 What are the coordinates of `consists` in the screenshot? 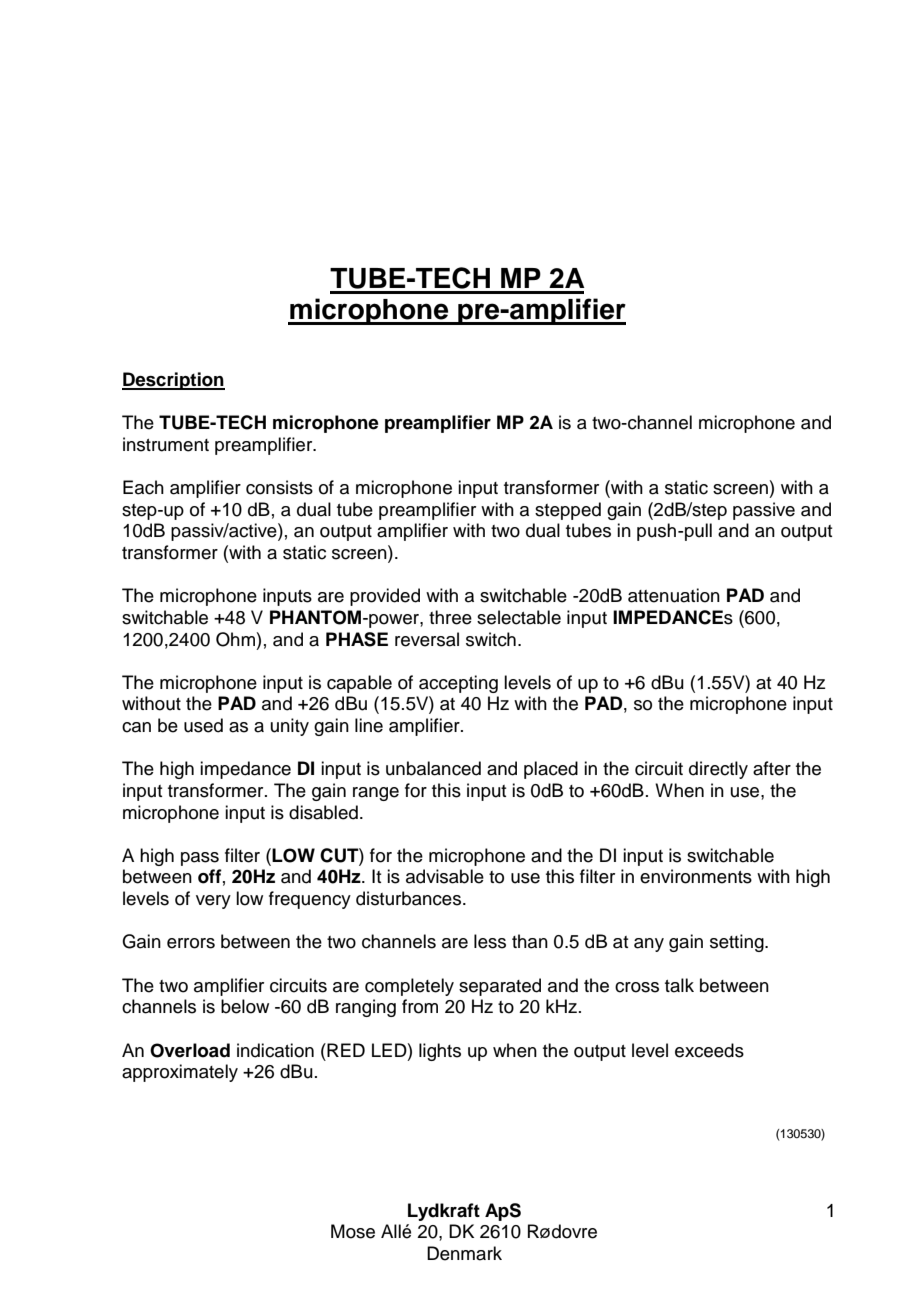 It's located at (279, 487).
